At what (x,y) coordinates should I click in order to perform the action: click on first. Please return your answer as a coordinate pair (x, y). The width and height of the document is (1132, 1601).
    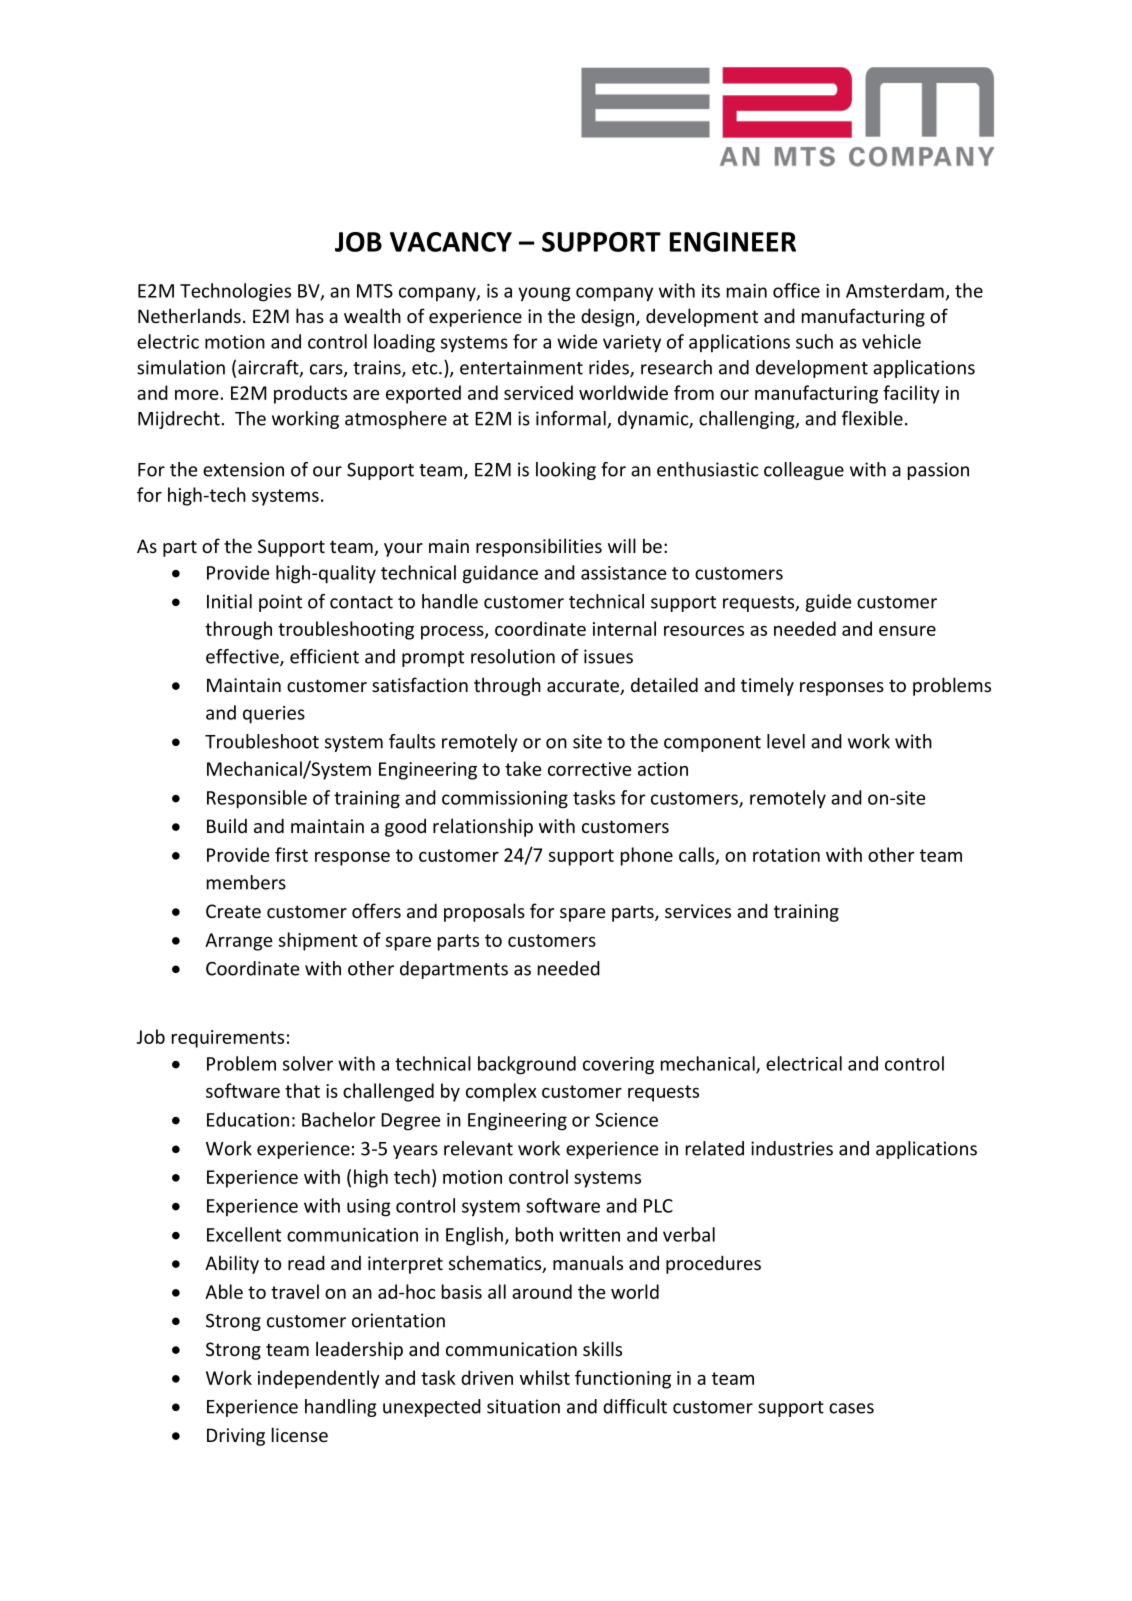
    Looking at the image, I should click on (291, 854).
